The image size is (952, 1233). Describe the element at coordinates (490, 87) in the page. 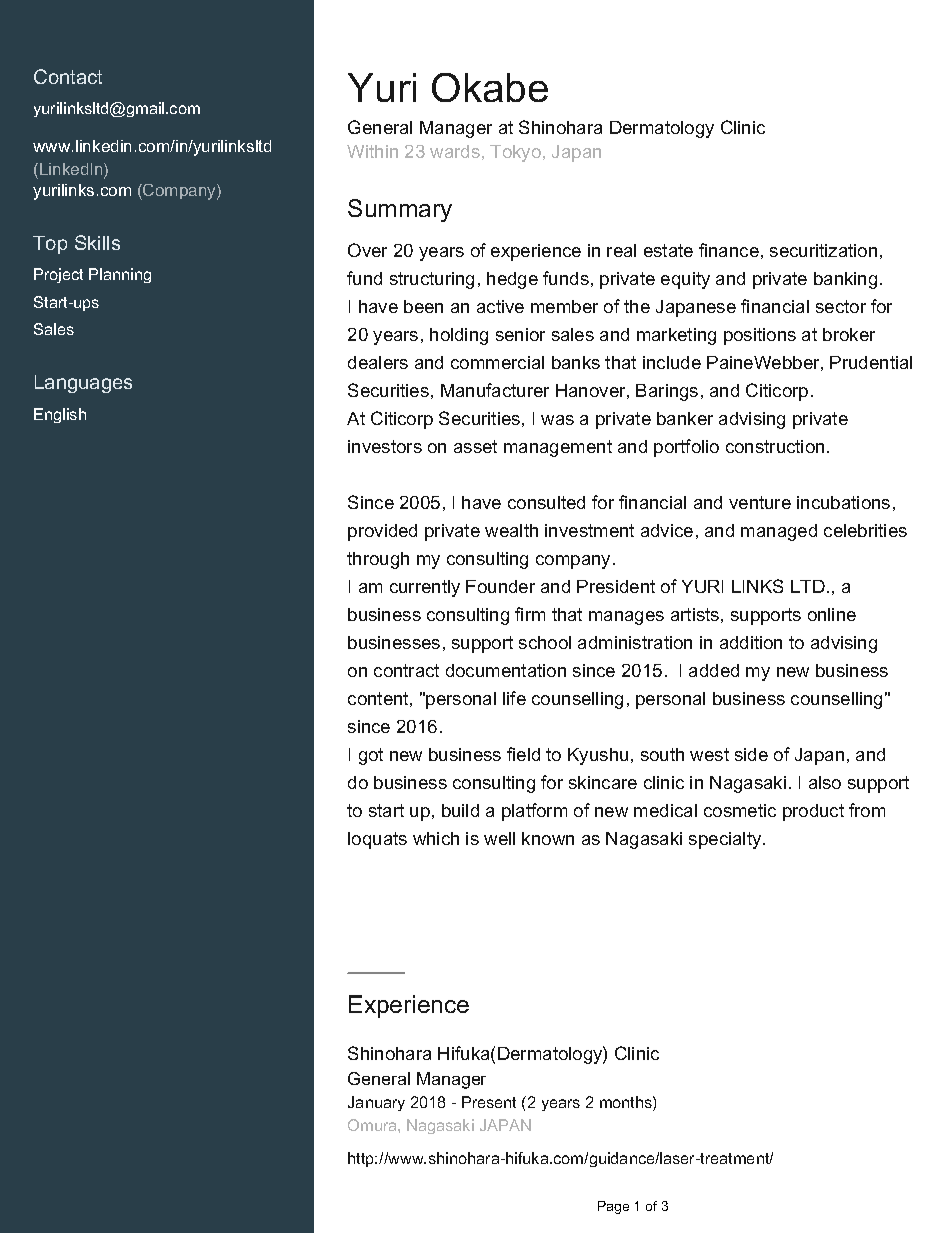

I see `Okabe` at that location.
